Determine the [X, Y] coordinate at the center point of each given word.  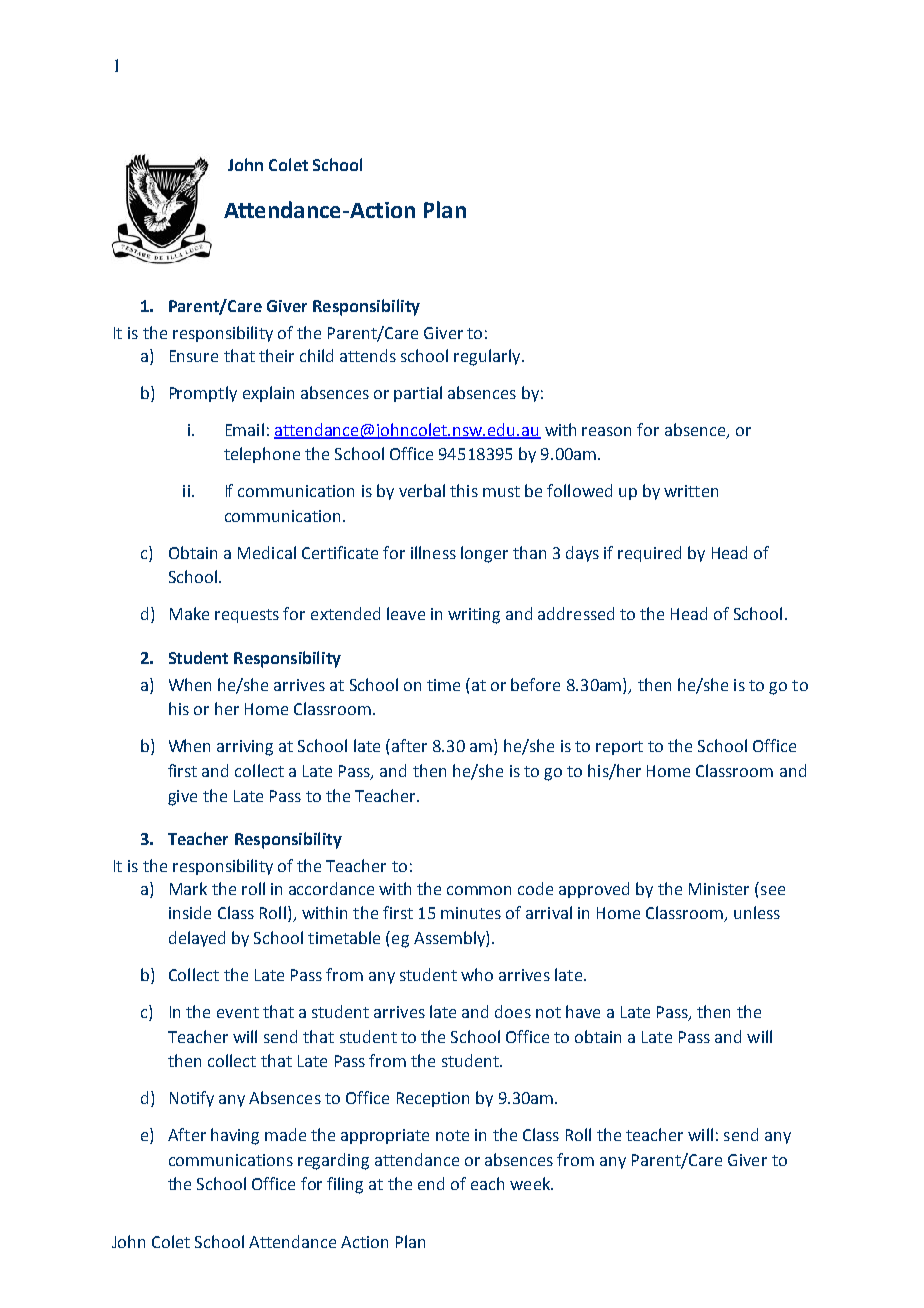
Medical [267, 552]
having [235, 1136]
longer [484, 554]
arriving [245, 748]
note [452, 1135]
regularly [488, 357]
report [619, 748]
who [477, 974]
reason [606, 431]
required [649, 554]
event [238, 1012]
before [535, 684]
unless [757, 912]
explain [268, 394]
